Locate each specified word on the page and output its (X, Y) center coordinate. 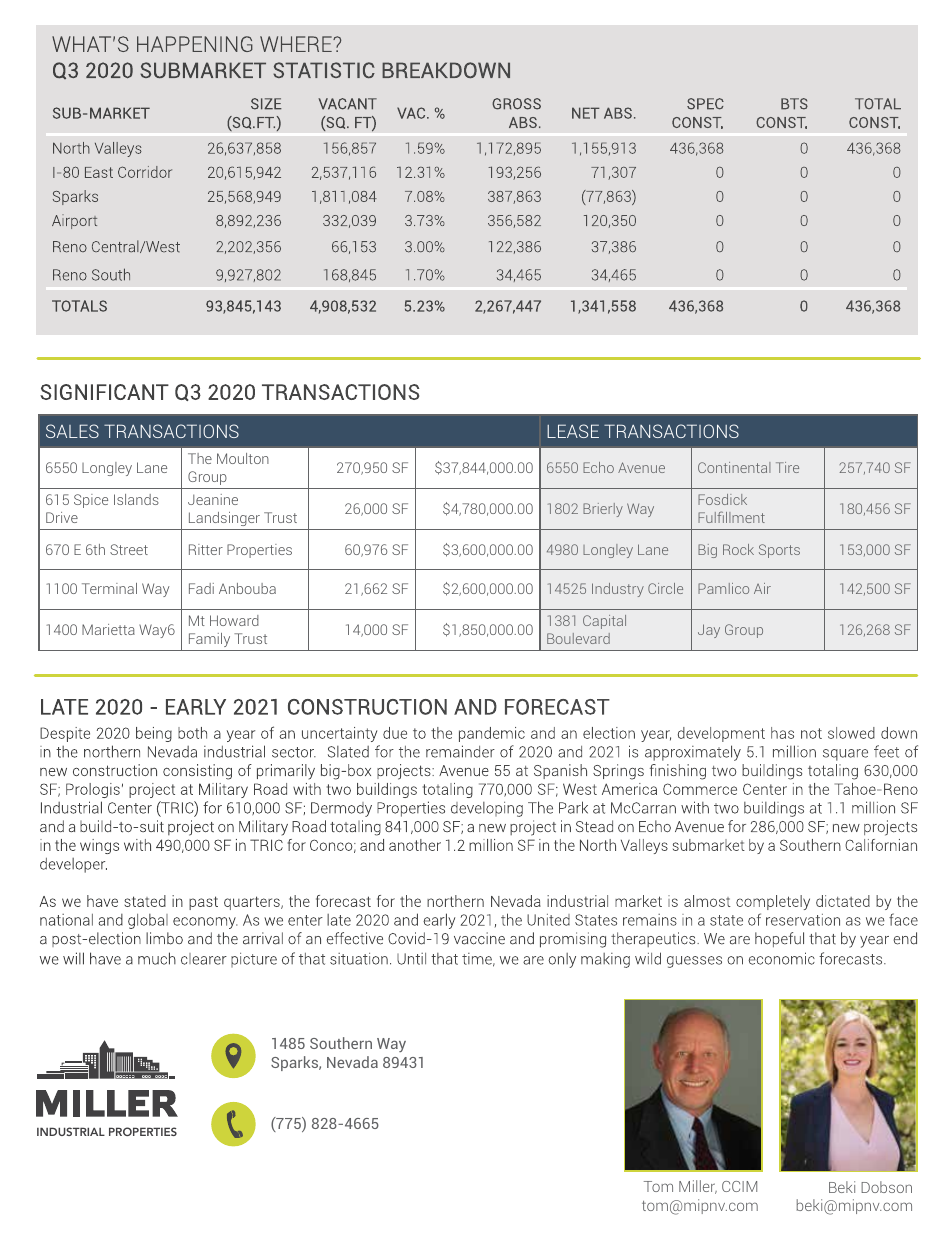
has (782, 733)
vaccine (479, 938)
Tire (787, 467)
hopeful (779, 939)
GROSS (516, 104)
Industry (618, 590)
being (154, 734)
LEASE (573, 431)
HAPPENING (195, 44)
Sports (779, 551)
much (157, 958)
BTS (794, 104)
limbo (164, 938)
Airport (74, 221)
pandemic (492, 734)
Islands (136, 499)
